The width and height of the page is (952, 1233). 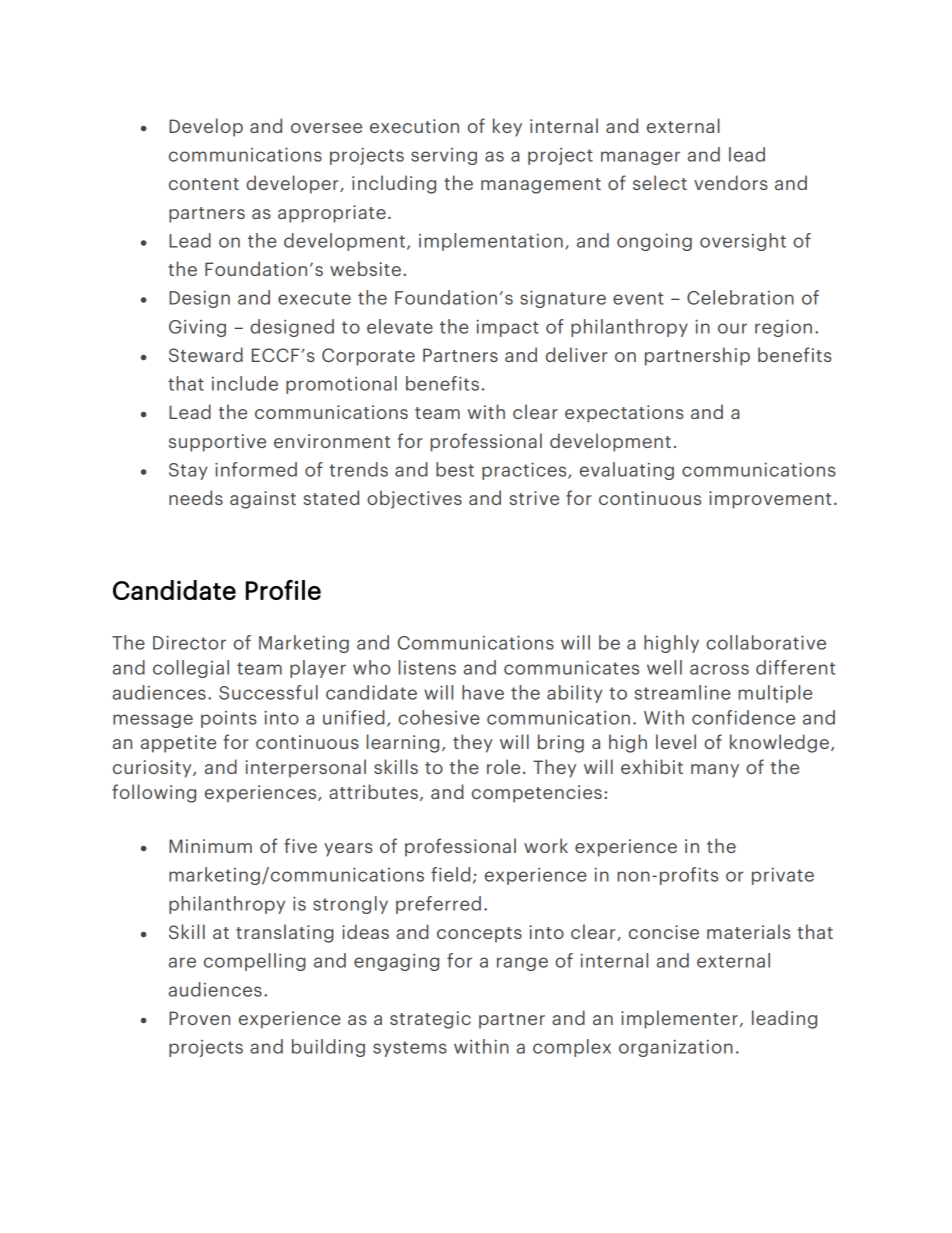 I want to click on collaborative, so click(x=766, y=642).
